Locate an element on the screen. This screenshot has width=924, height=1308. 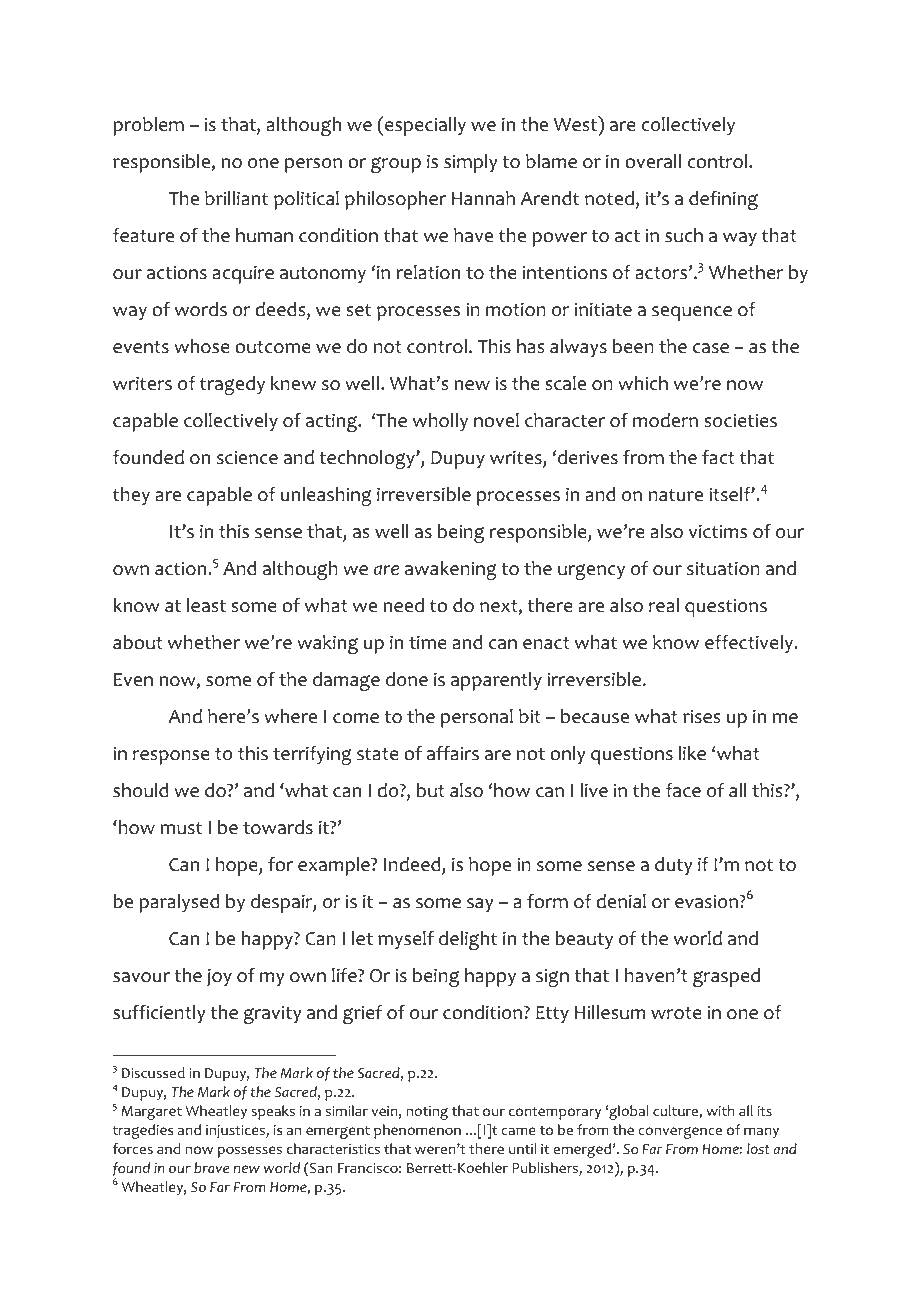
duty is located at coordinates (674, 866).
